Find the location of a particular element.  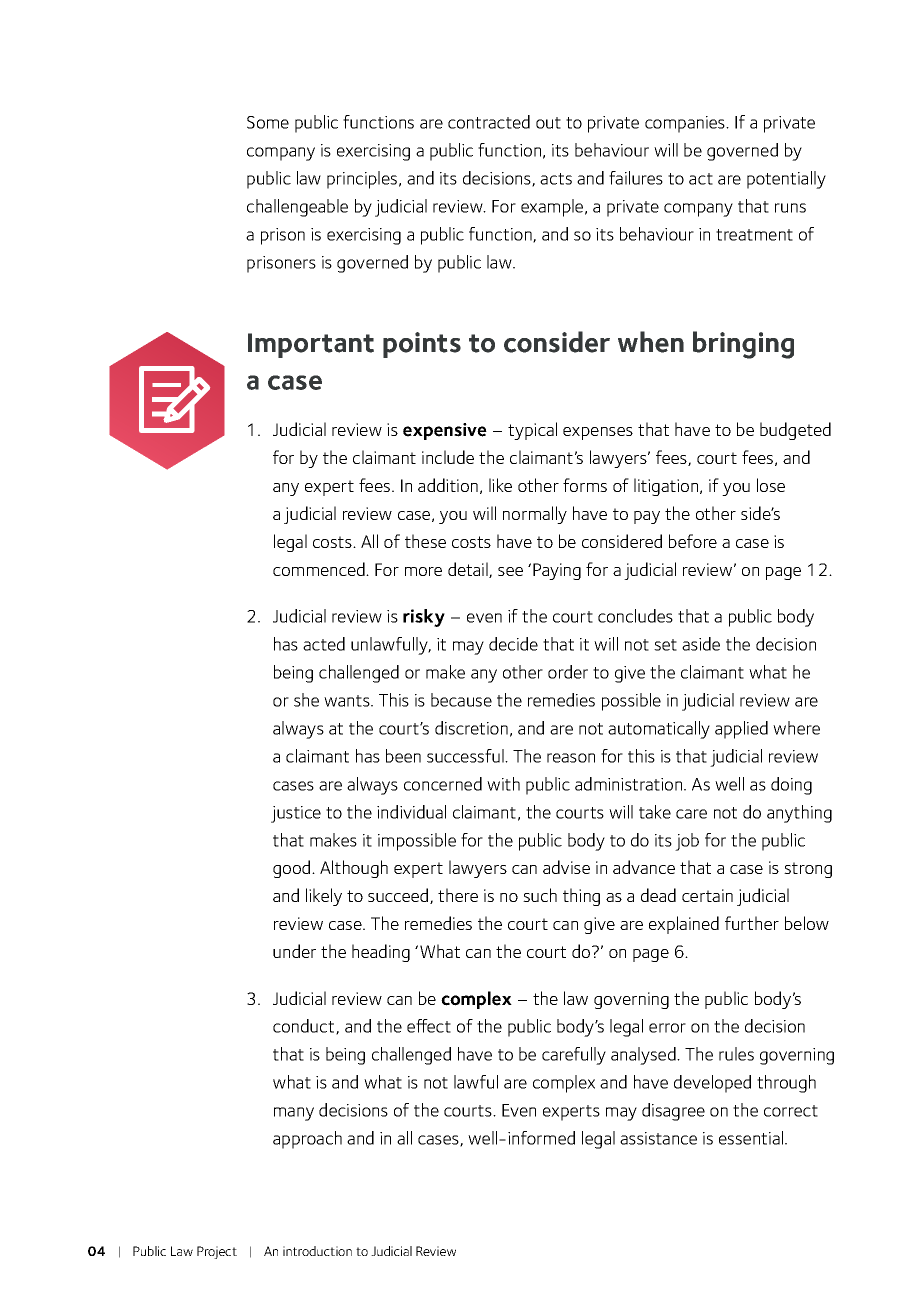

introduction is located at coordinates (317, 1251).
